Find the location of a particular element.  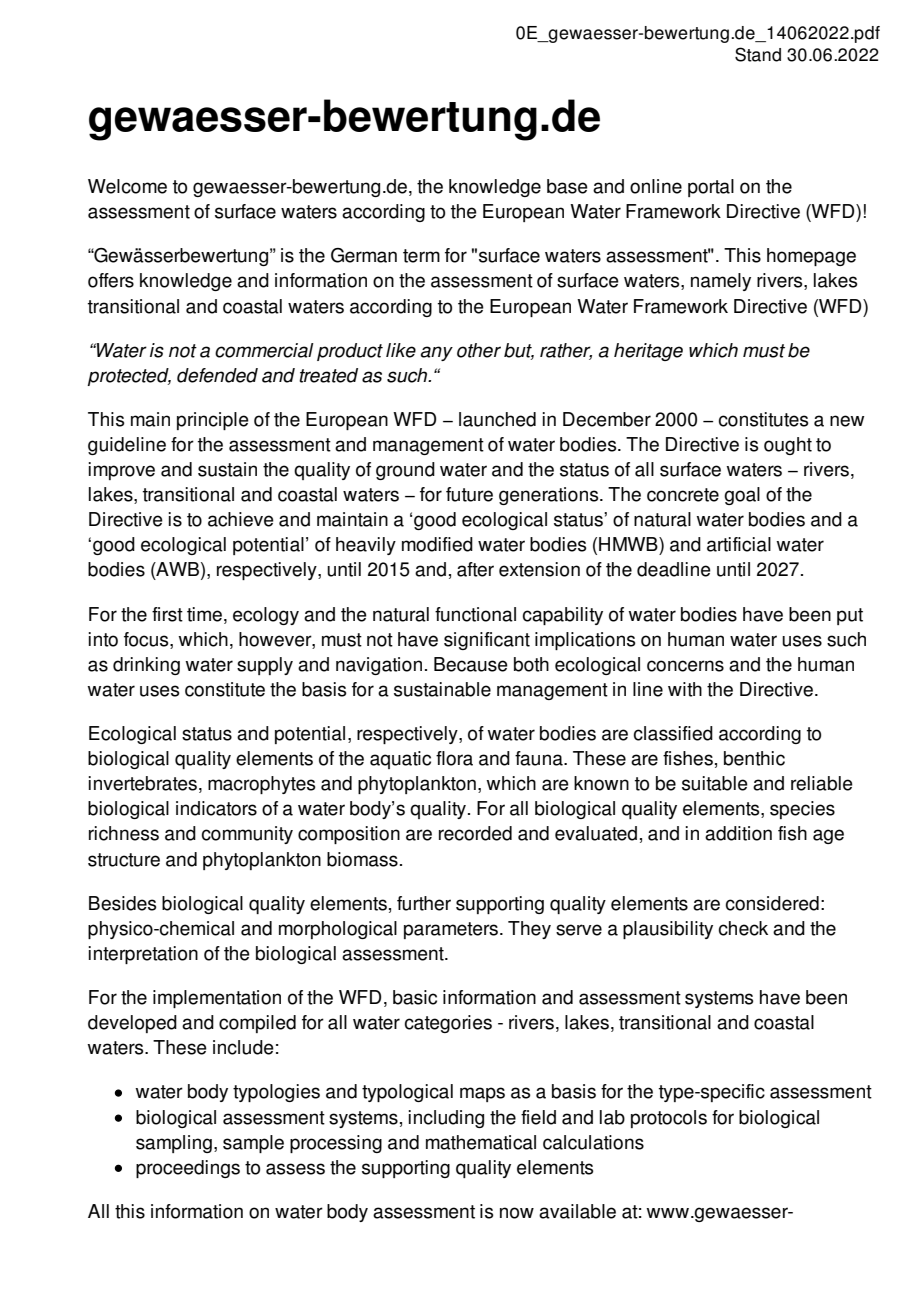

artificial is located at coordinates (739, 544).
